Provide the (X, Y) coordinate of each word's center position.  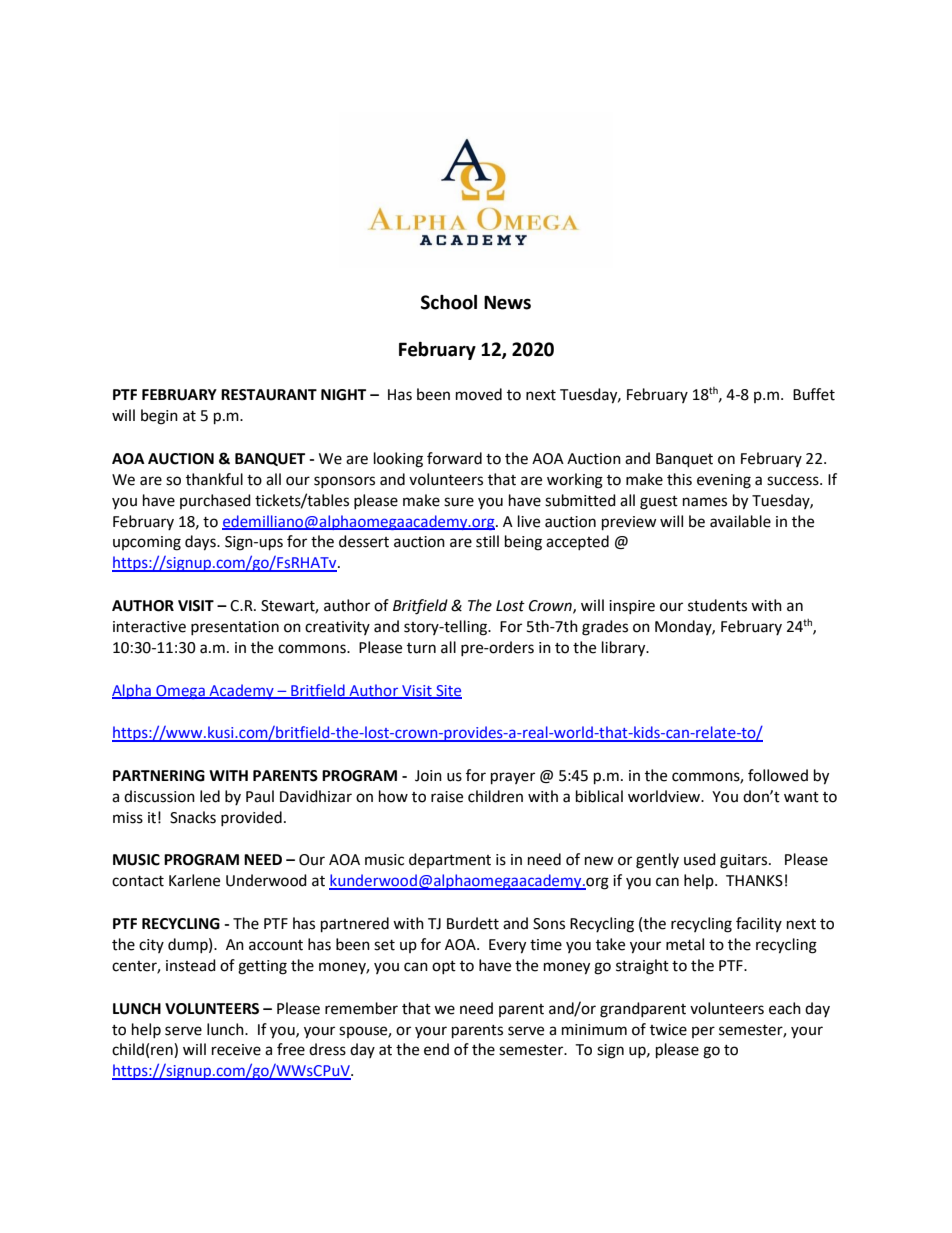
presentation (235, 628)
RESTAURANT (269, 395)
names (705, 502)
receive (236, 1050)
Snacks (193, 817)
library (625, 649)
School (449, 302)
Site (448, 691)
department (450, 860)
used (700, 859)
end (436, 1049)
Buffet (814, 394)
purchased (215, 501)
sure (459, 502)
